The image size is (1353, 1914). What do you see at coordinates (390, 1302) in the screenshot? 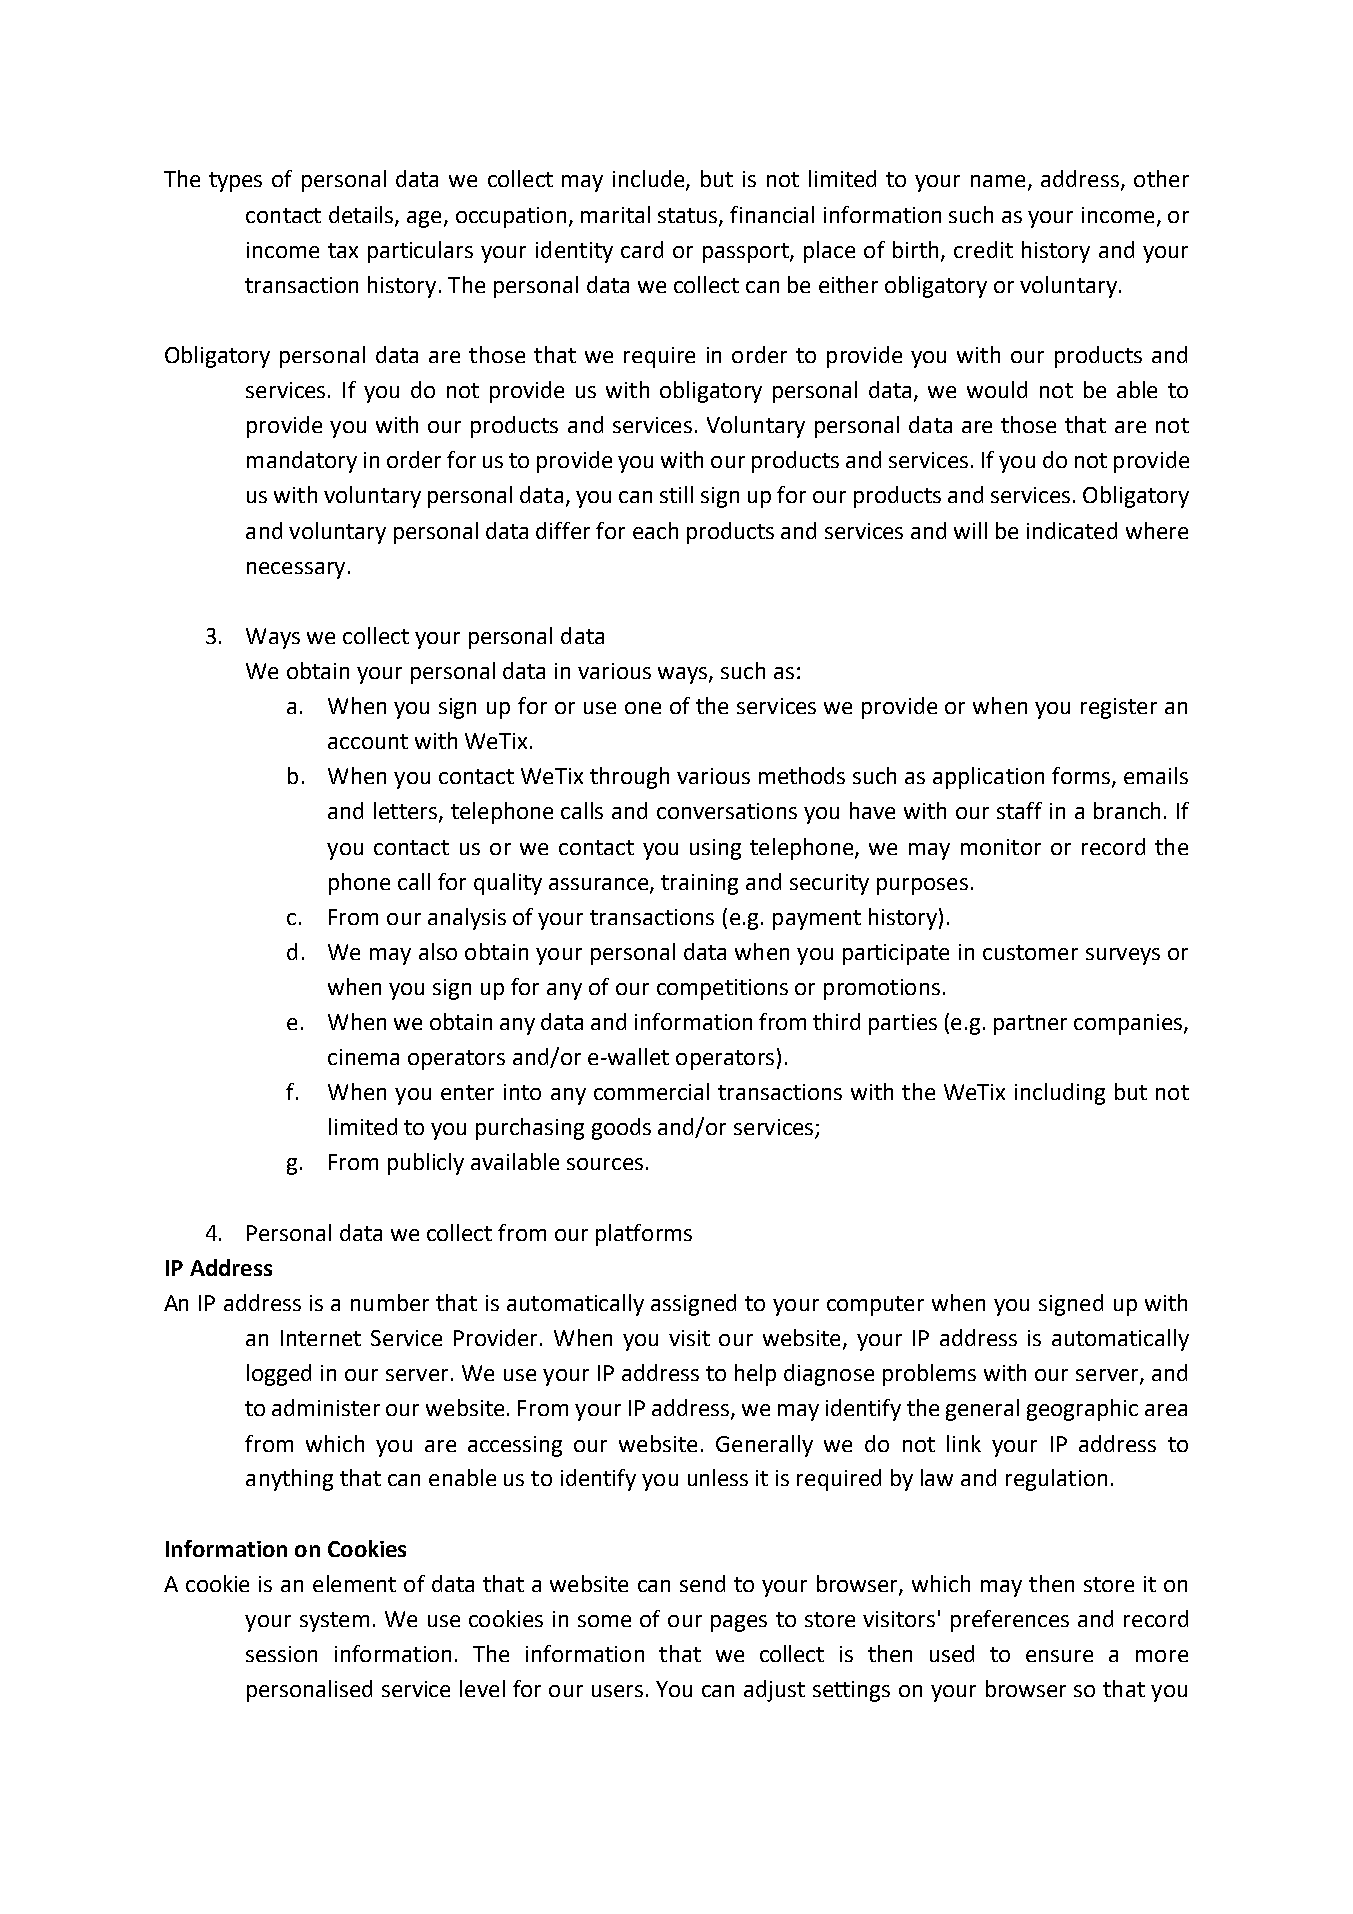
I see `number` at bounding box center [390, 1302].
